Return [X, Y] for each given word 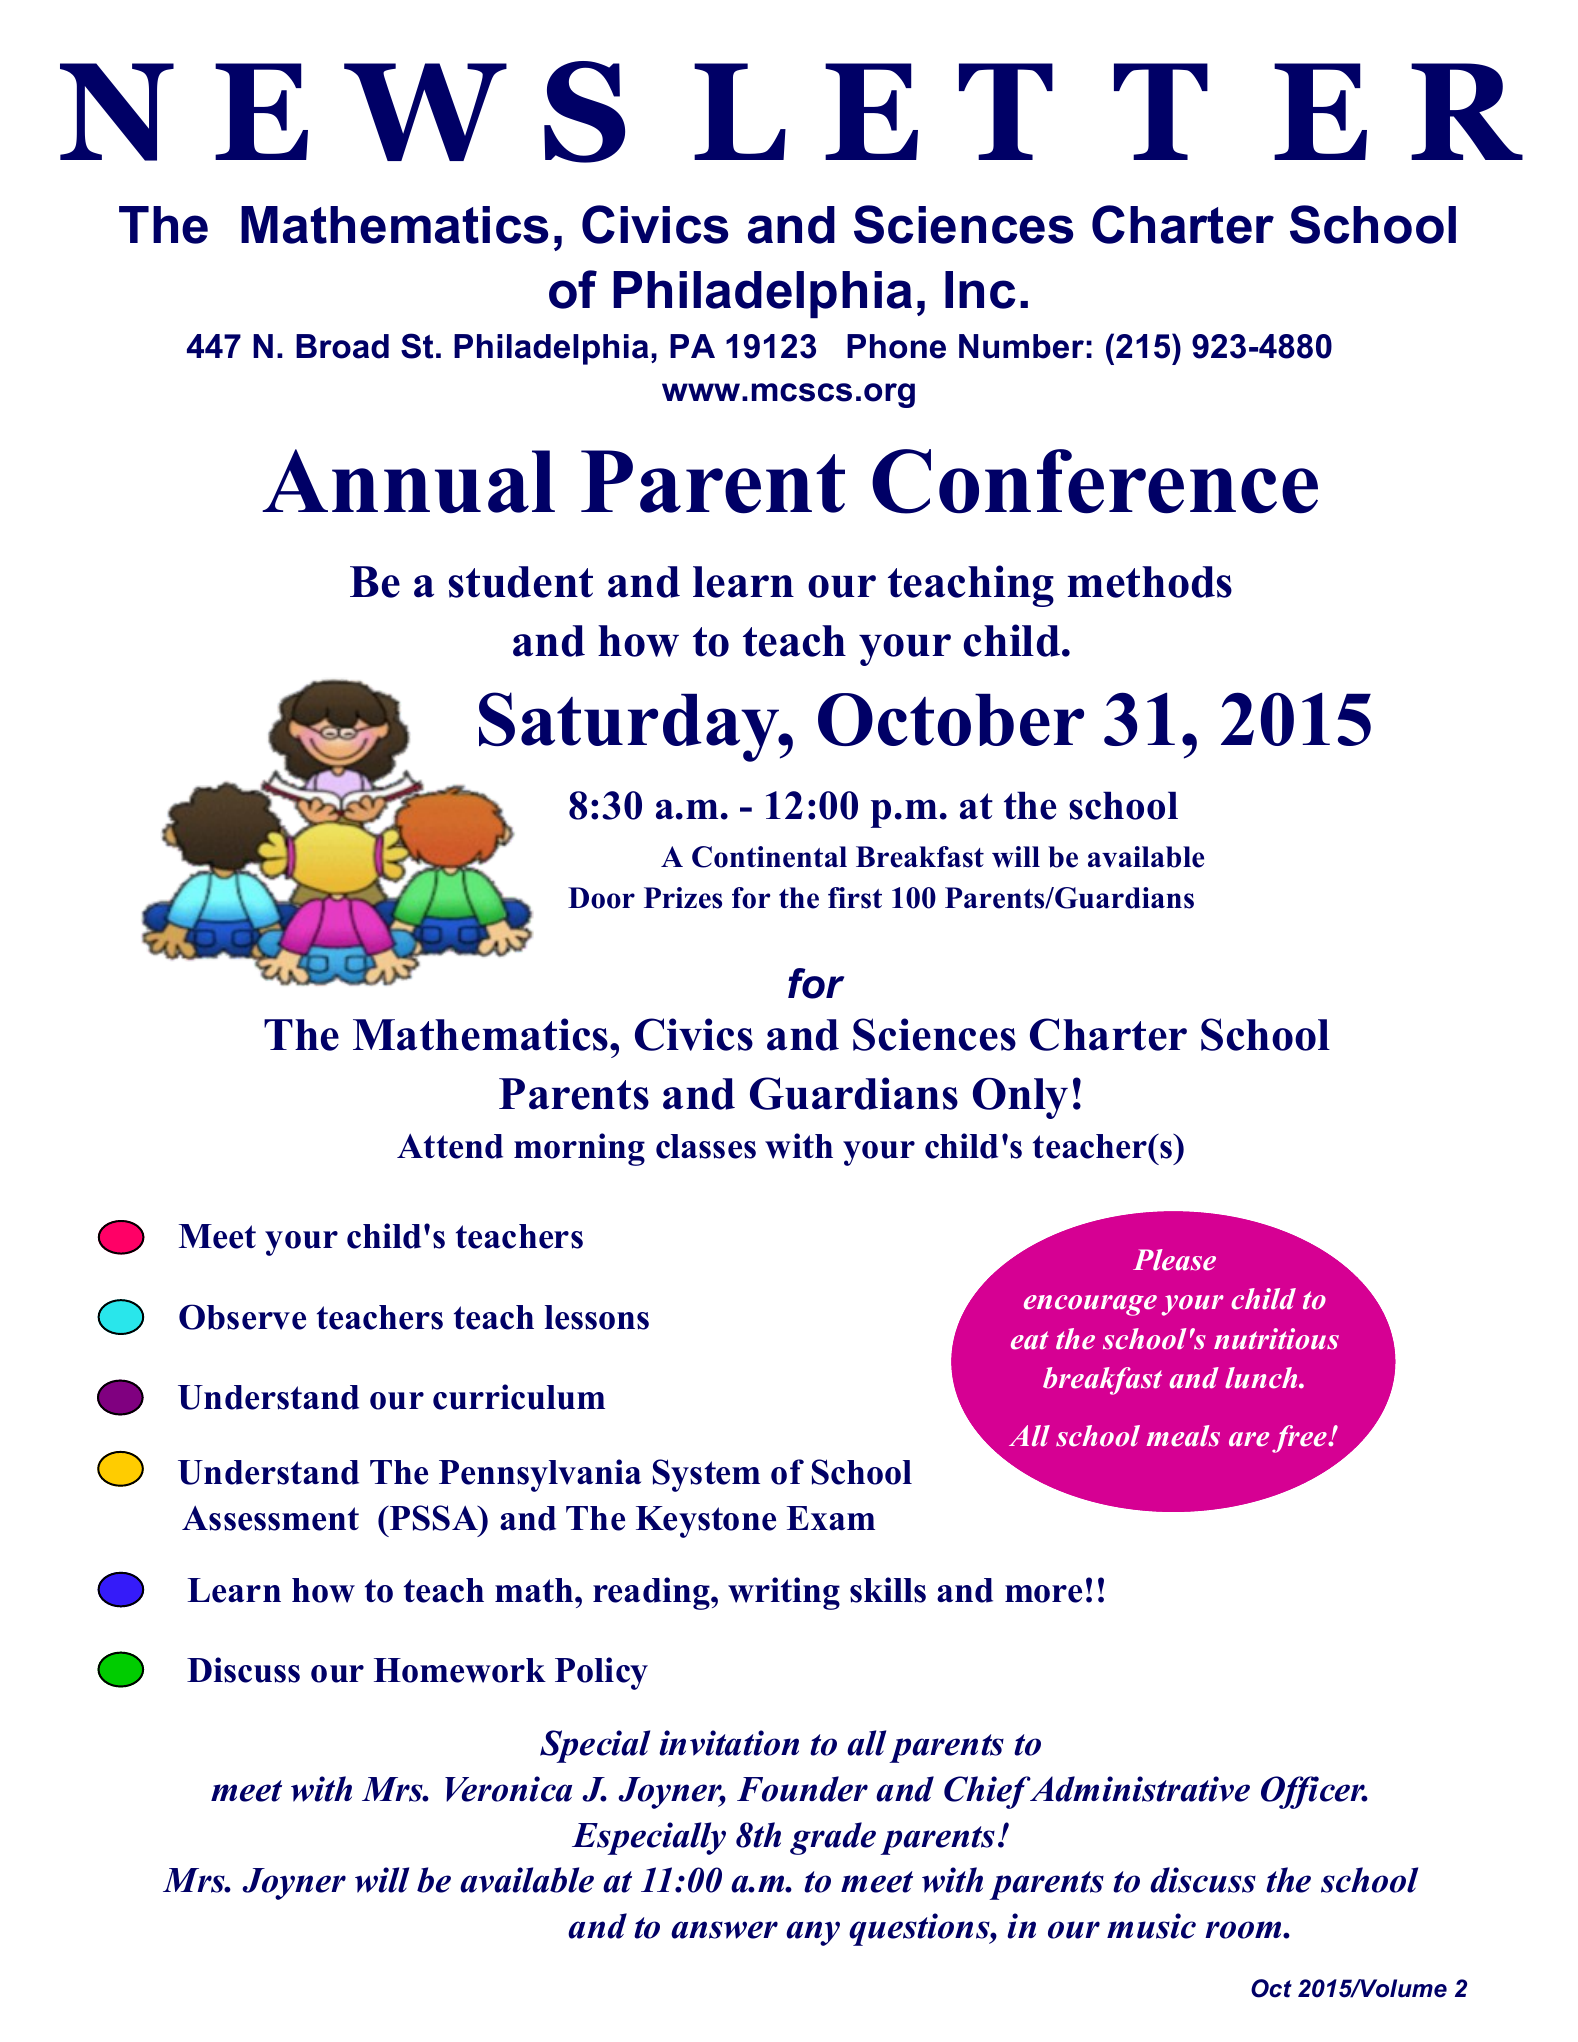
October [951, 719]
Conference [1095, 481]
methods [1149, 582]
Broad [342, 346]
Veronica [508, 1789]
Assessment [270, 1518]
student [521, 582]
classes [706, 1146]
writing [784, 1593]
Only [1020, 1098]
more [1043, 1594]
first [855, 898]
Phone [896, 346]
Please [1174, 1260]
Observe [242, 1317]
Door [601, 898]
